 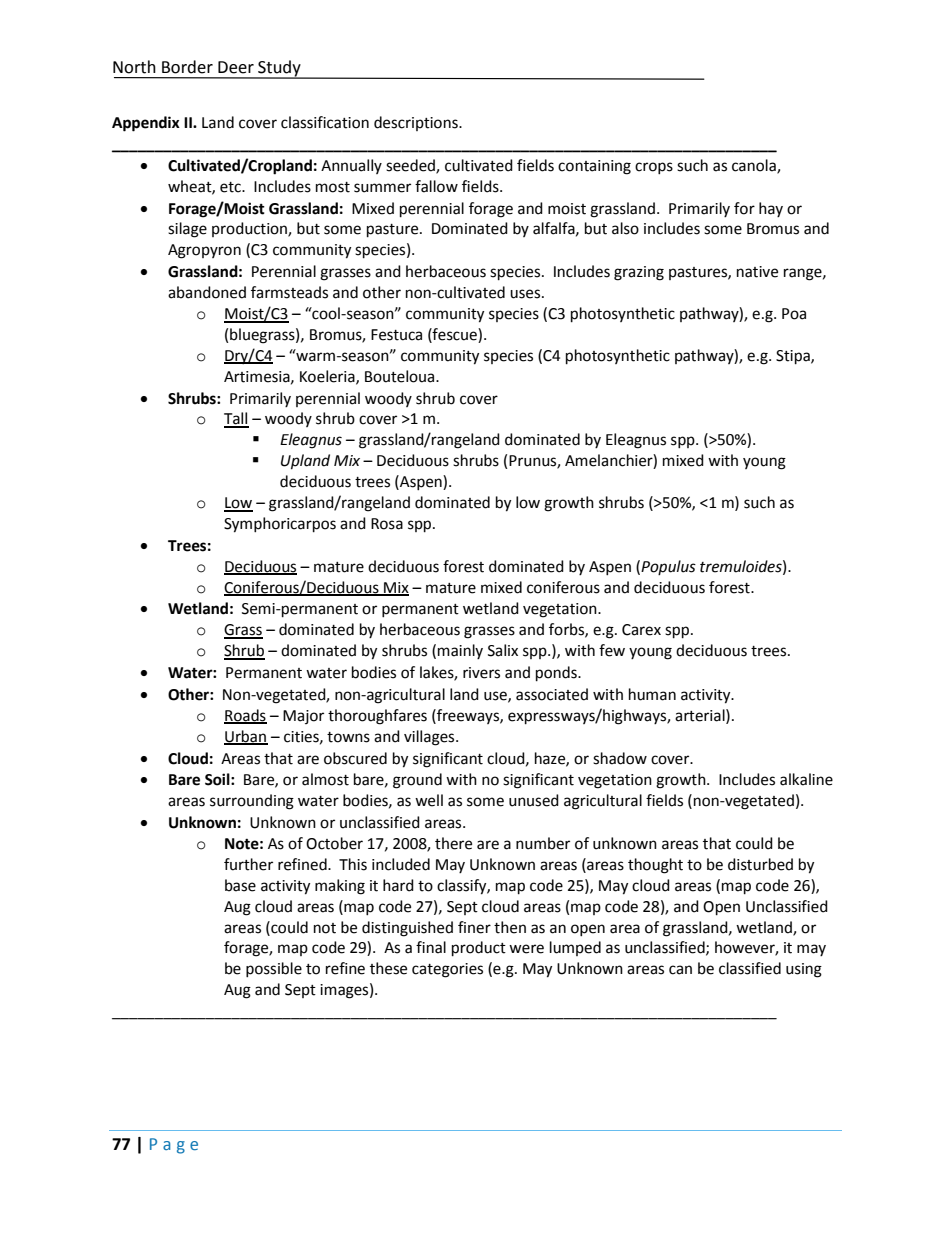 What do you see at coordinates (755, 166) in the image?
I see `canola` at bounding box center [755, 166].
